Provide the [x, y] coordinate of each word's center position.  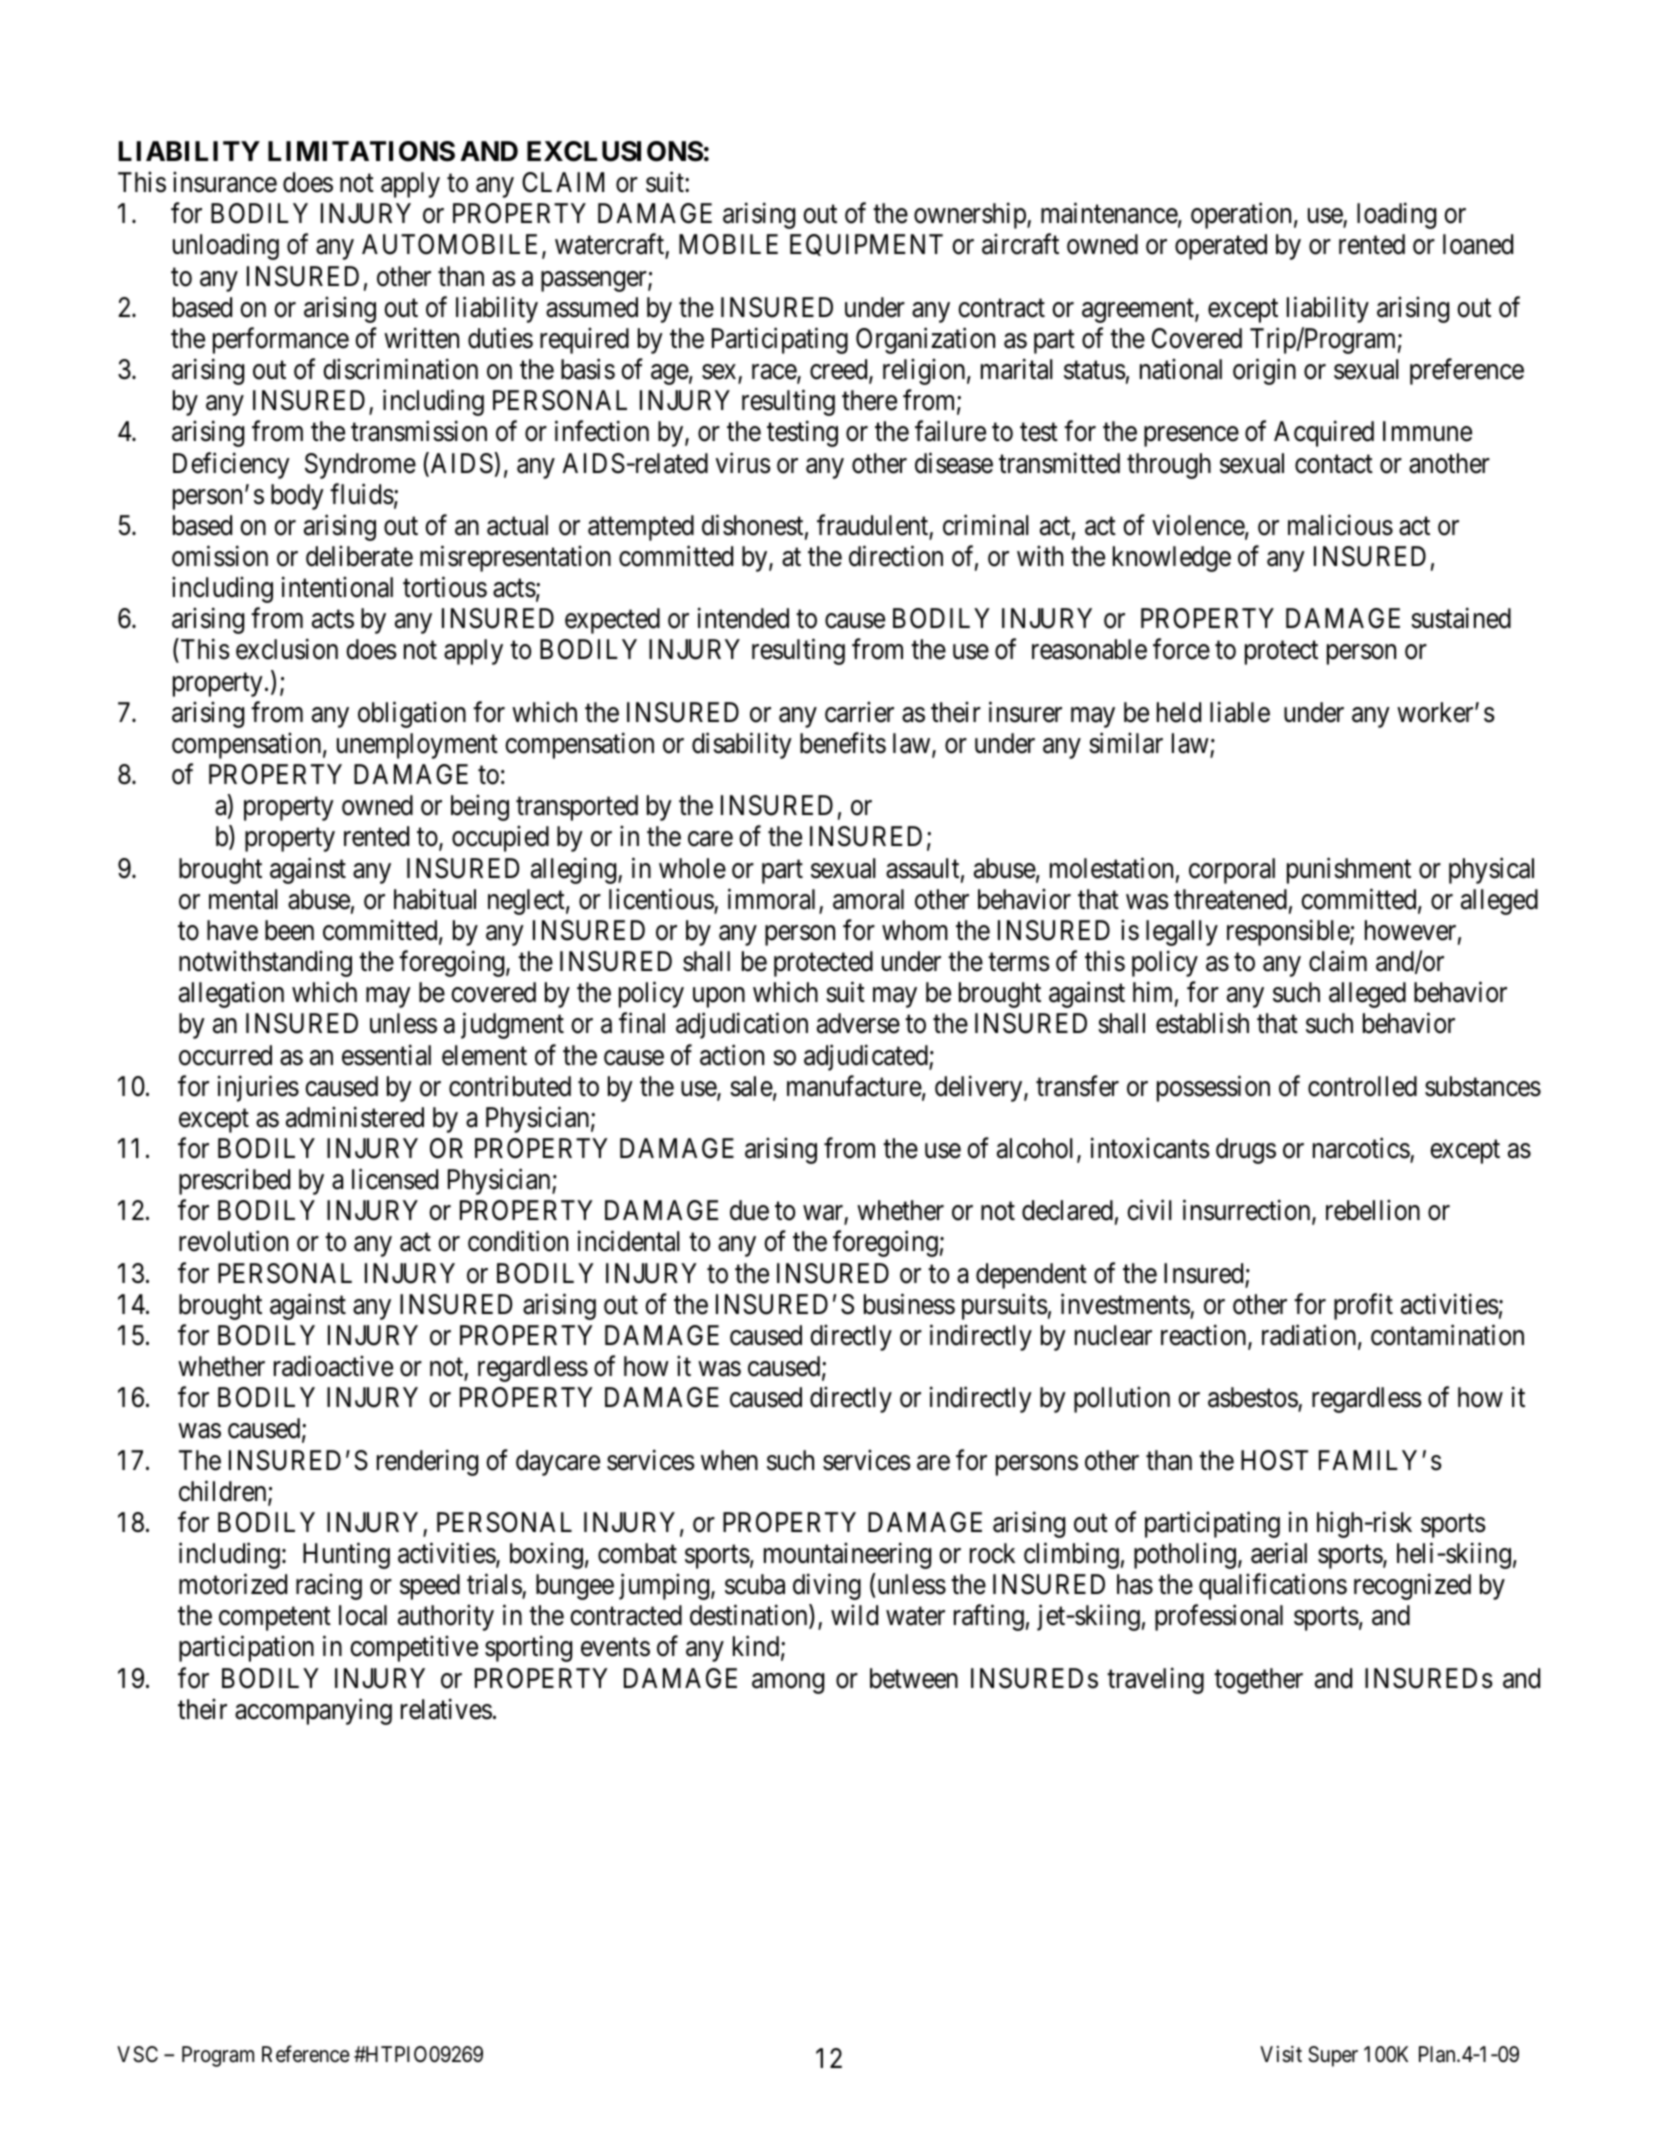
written [421, 338]
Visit [1281, 2054]
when [729, 1460]
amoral [868, 899]
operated [1221, 247]
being [480, 808]
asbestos [1253, 1398]
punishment [1349, 870]
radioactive [333, 1366]
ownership [971, 216]
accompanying [313, 1711]
